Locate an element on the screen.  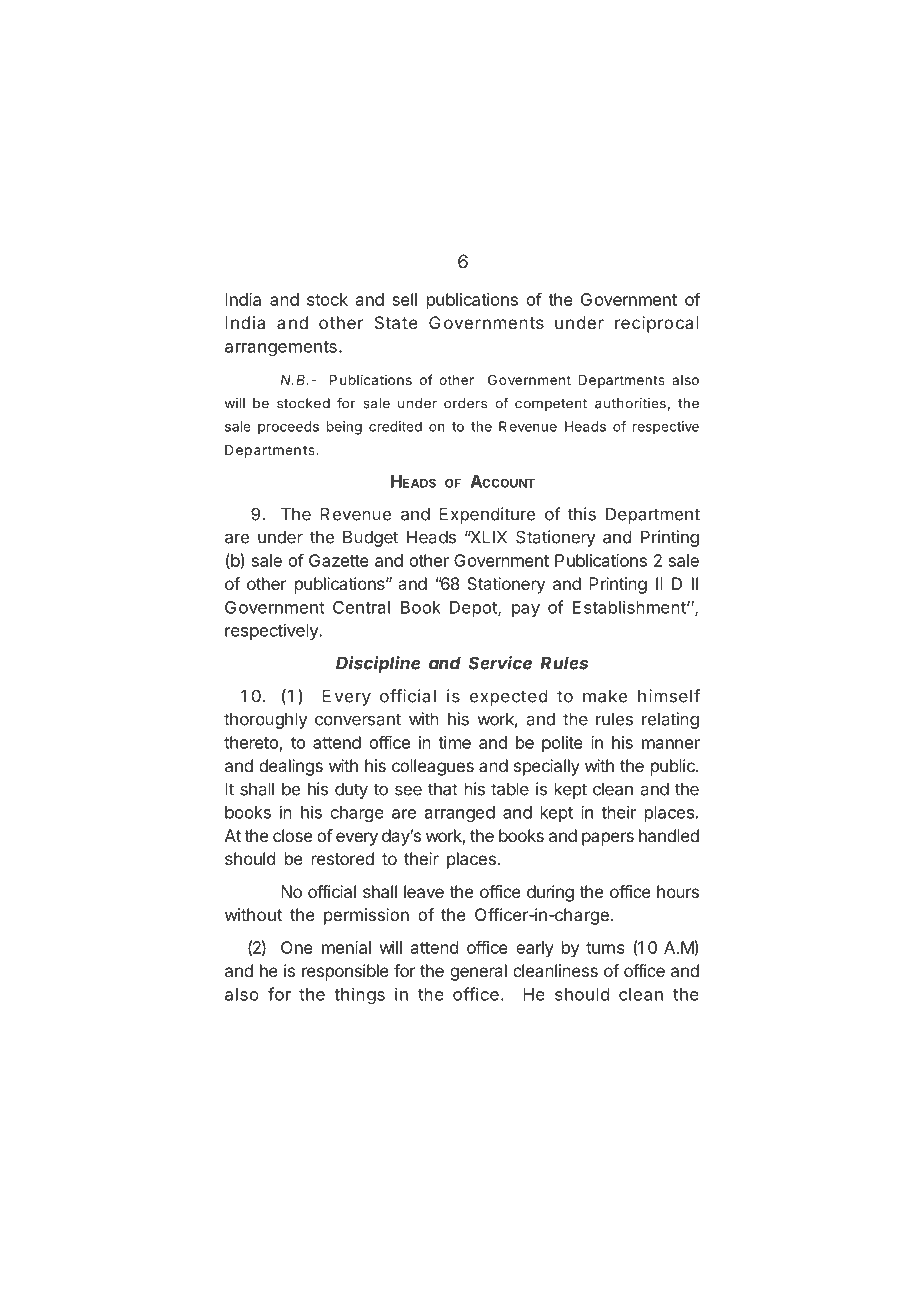
responsible is located at coordinates (345, 972).
